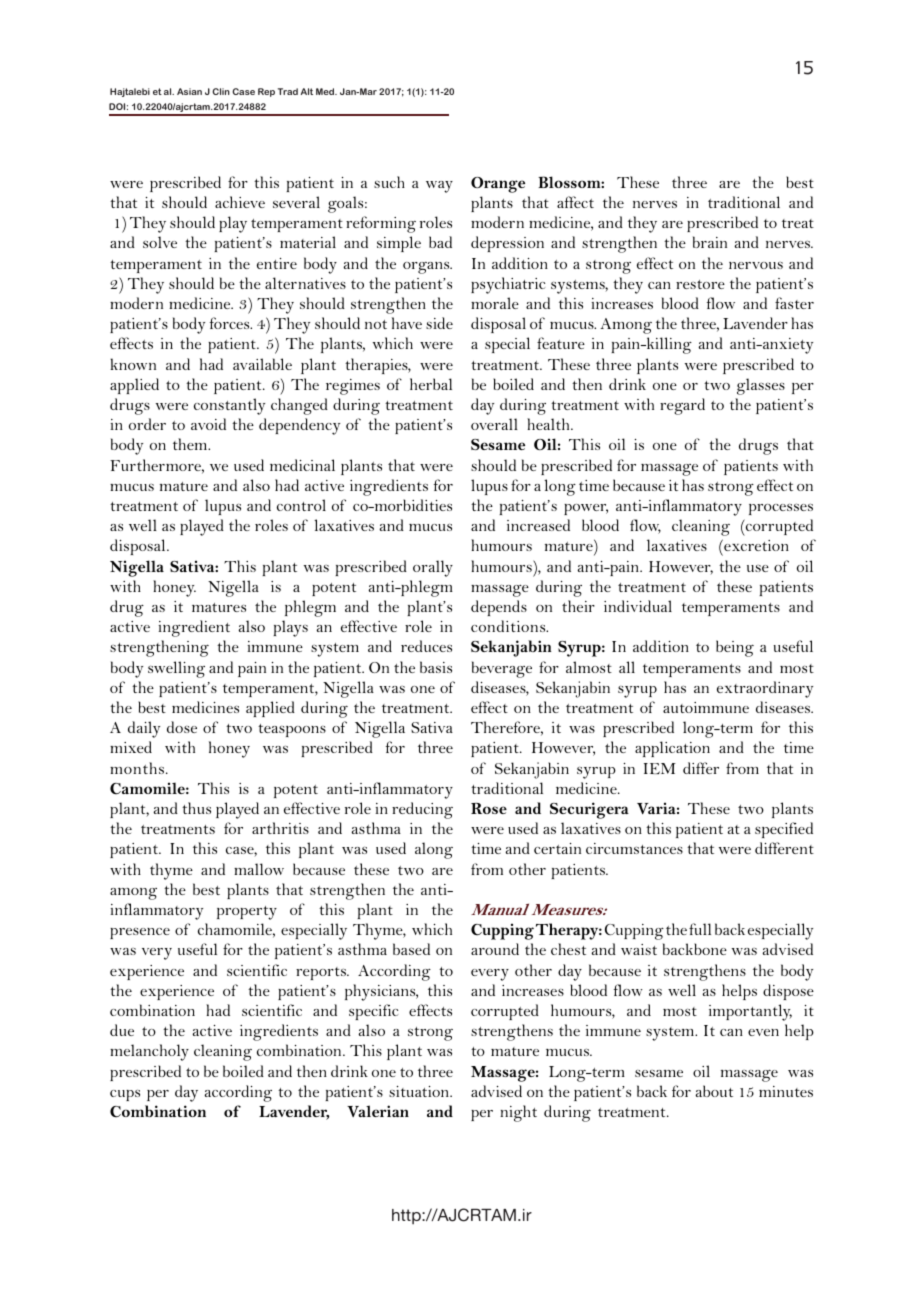  I want to click on them, so click(191, 444).
